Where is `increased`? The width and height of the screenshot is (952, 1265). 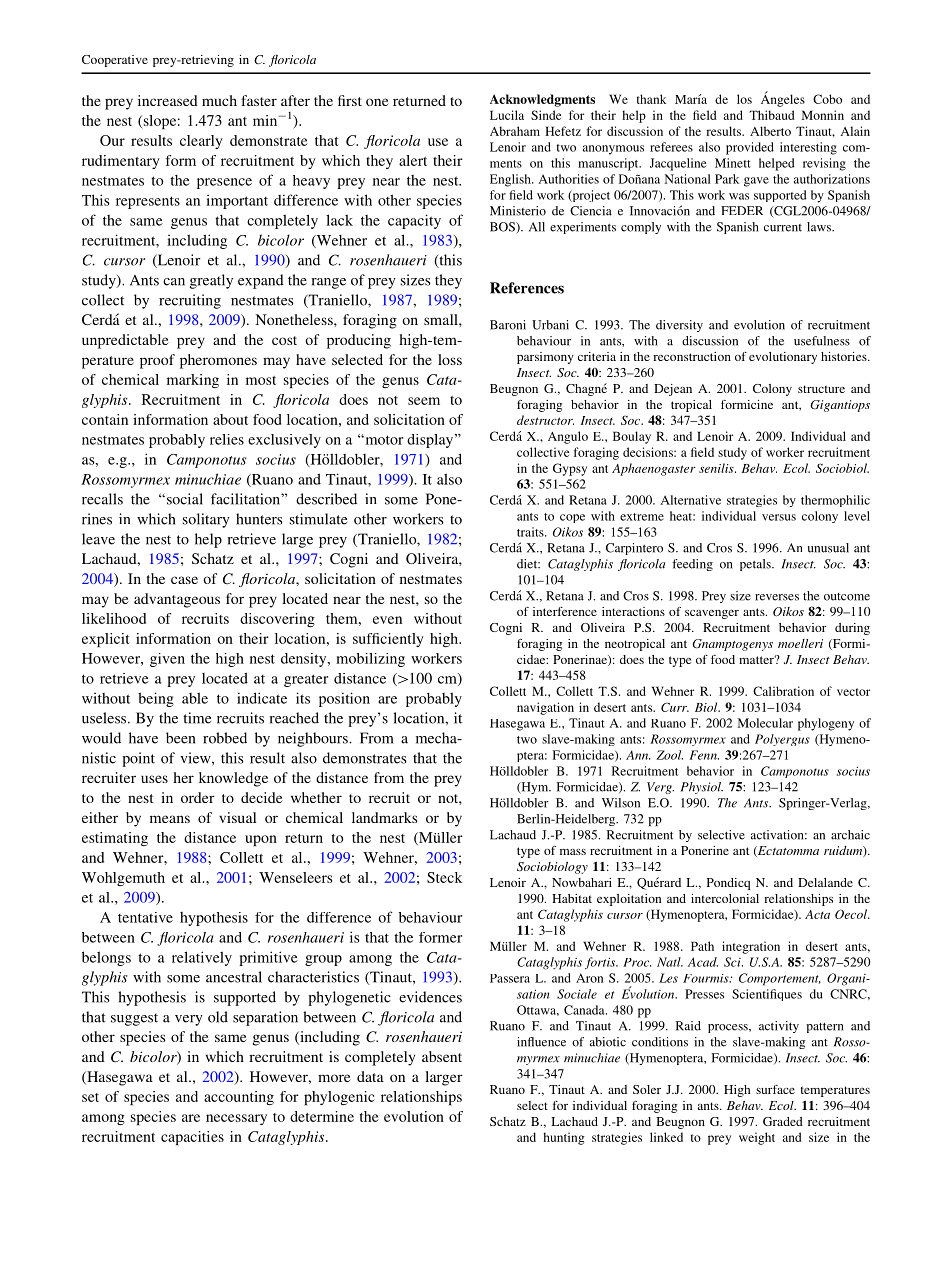 increased is located at coordinates (168, 100).
